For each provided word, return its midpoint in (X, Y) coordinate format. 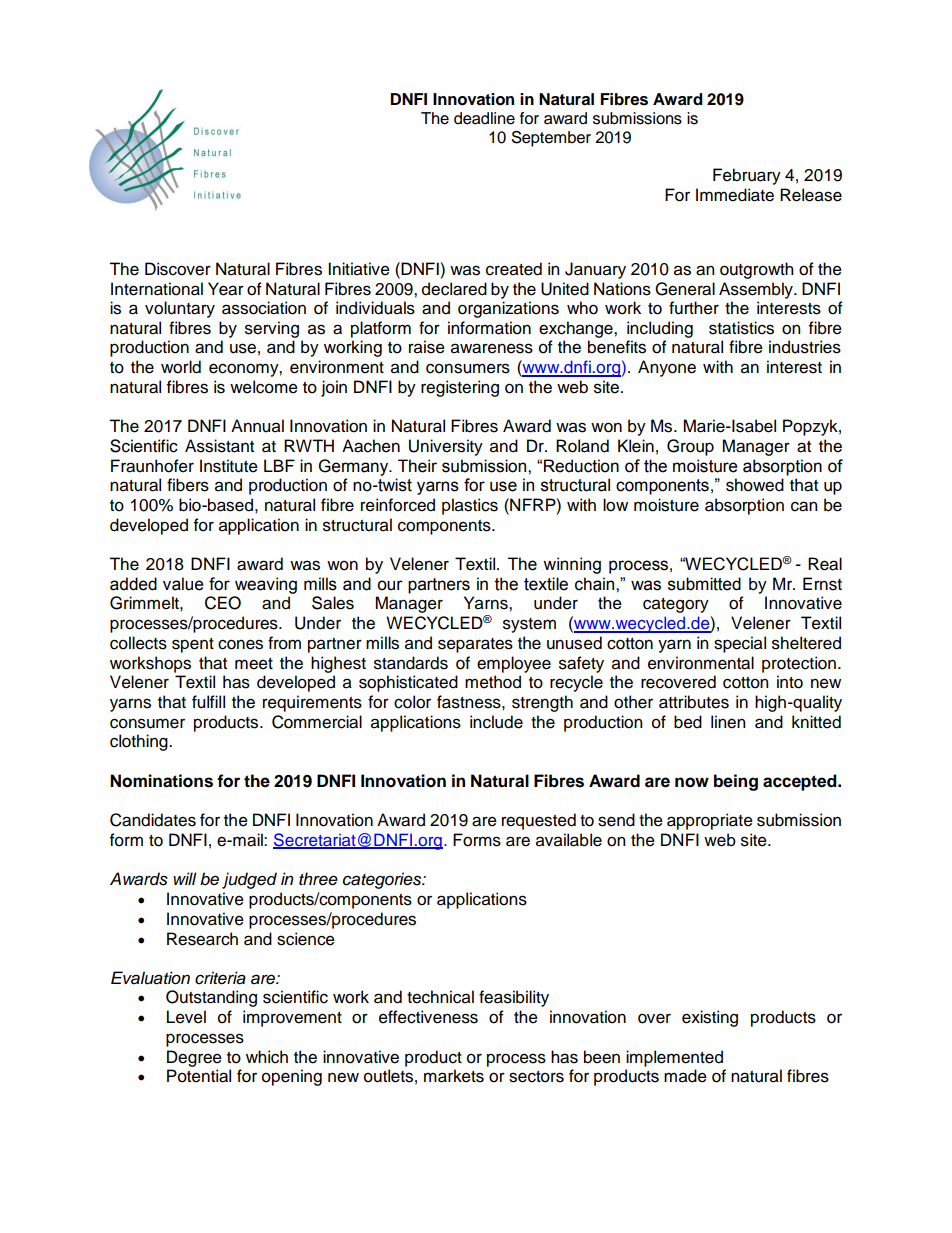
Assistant (219, 446)
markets (454, 1076)
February (747, 176)
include (496, 722)
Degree (194, 1058)
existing (710, 1018)
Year (226, 289)
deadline (484, 118)
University (446, 447)
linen (728, 722)
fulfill (208, 702)
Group (690, 447)
